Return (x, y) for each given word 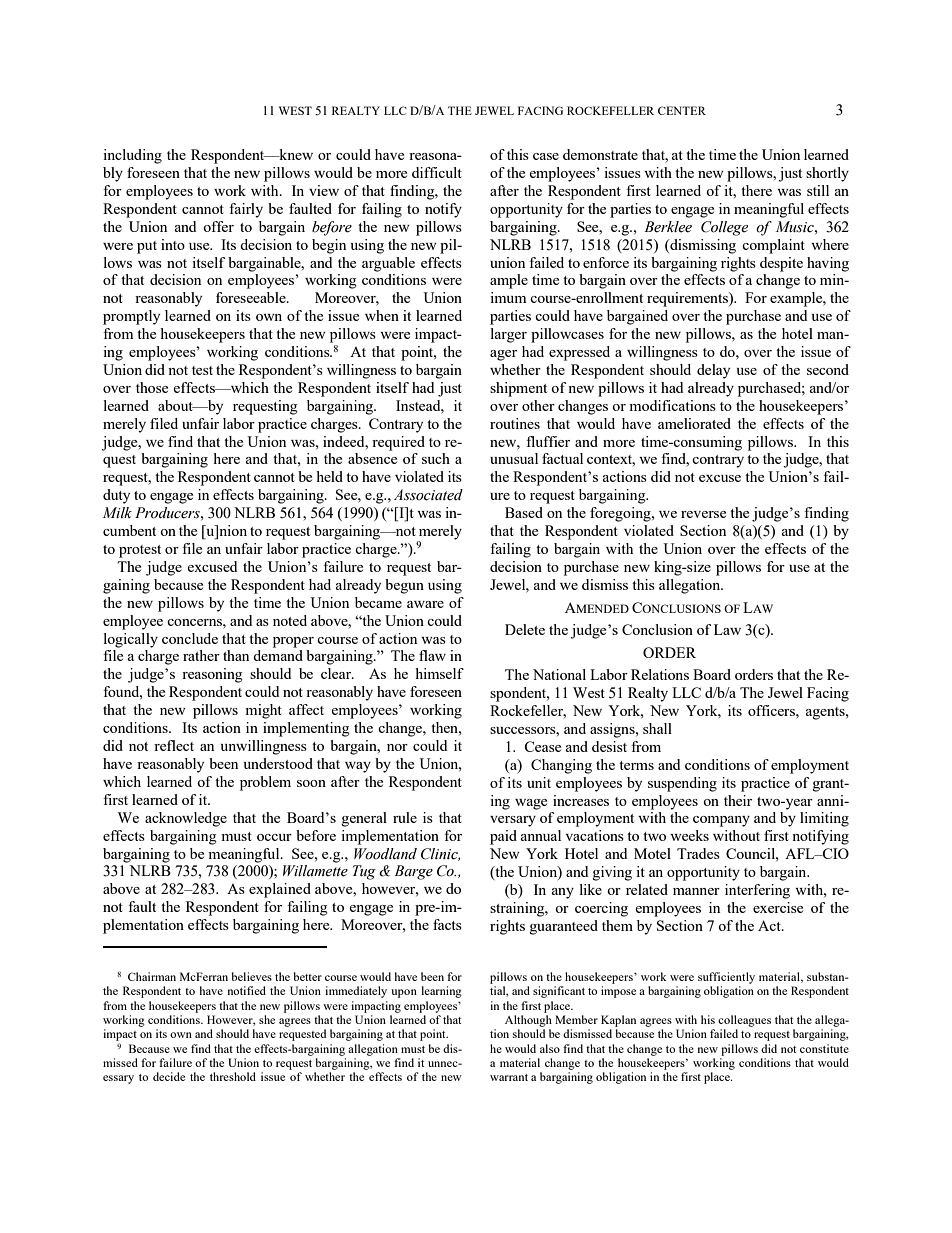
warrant (509, 1077)
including (132, 156)
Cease (542, 746)
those (152, 387)
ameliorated (694, 423)
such (436, 458)
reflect (174, 745)
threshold (233, 1076)
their (738, 800)
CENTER (682, 110)
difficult (437, 172)
